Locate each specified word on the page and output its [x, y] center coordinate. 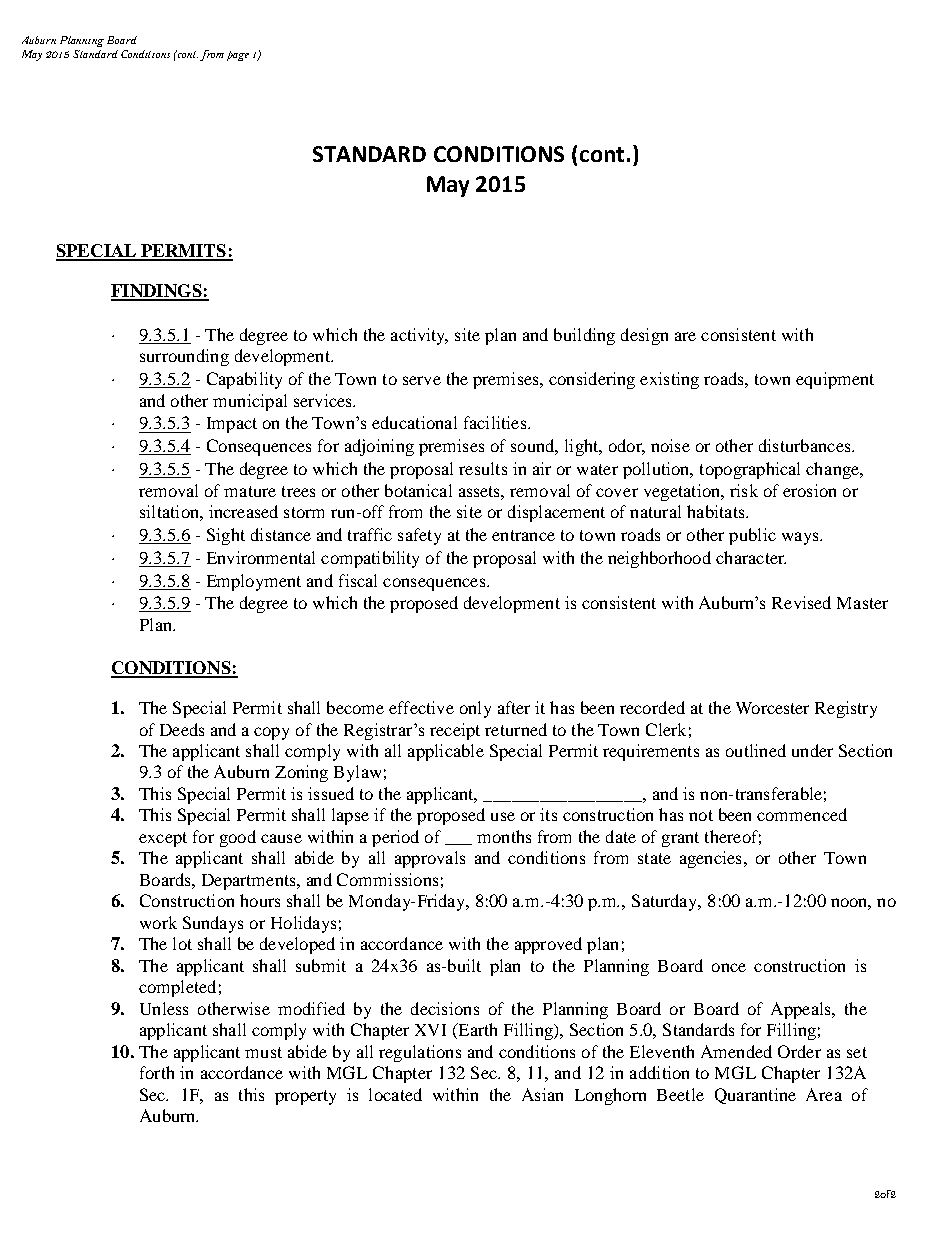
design [644, 336]
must [263, 1052]
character [751, 557]
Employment [254, 582]
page [238, 56]
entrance [523, 535]
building [584, 336]
